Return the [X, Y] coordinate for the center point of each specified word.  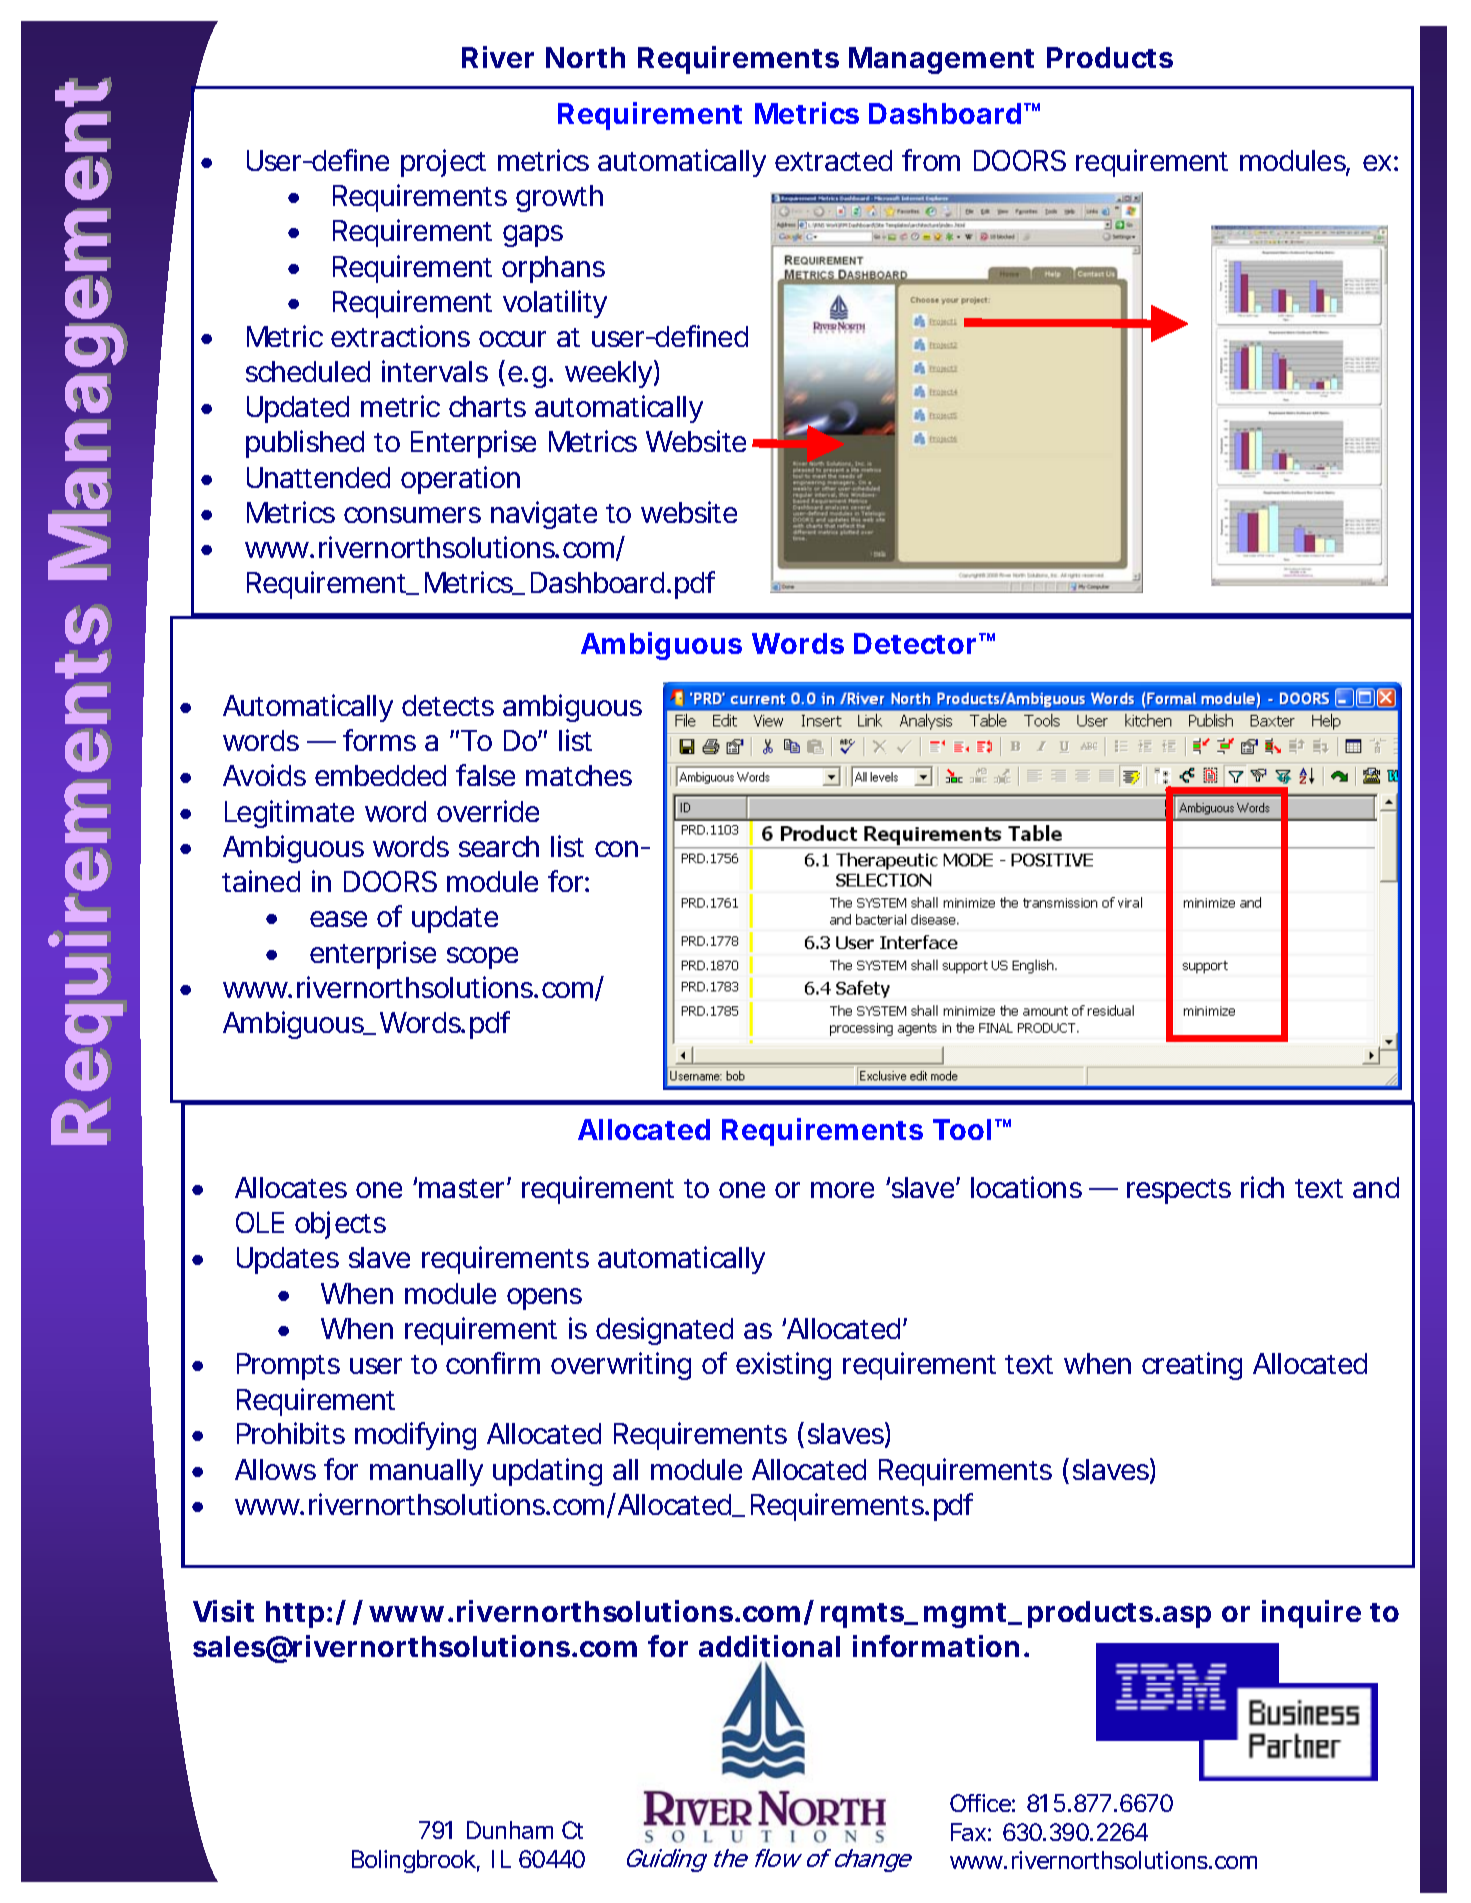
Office [980, 1803]
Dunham [510, 1830]
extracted [833, 160]
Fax [968, 1832]
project [443, 163]
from [931, 160]
